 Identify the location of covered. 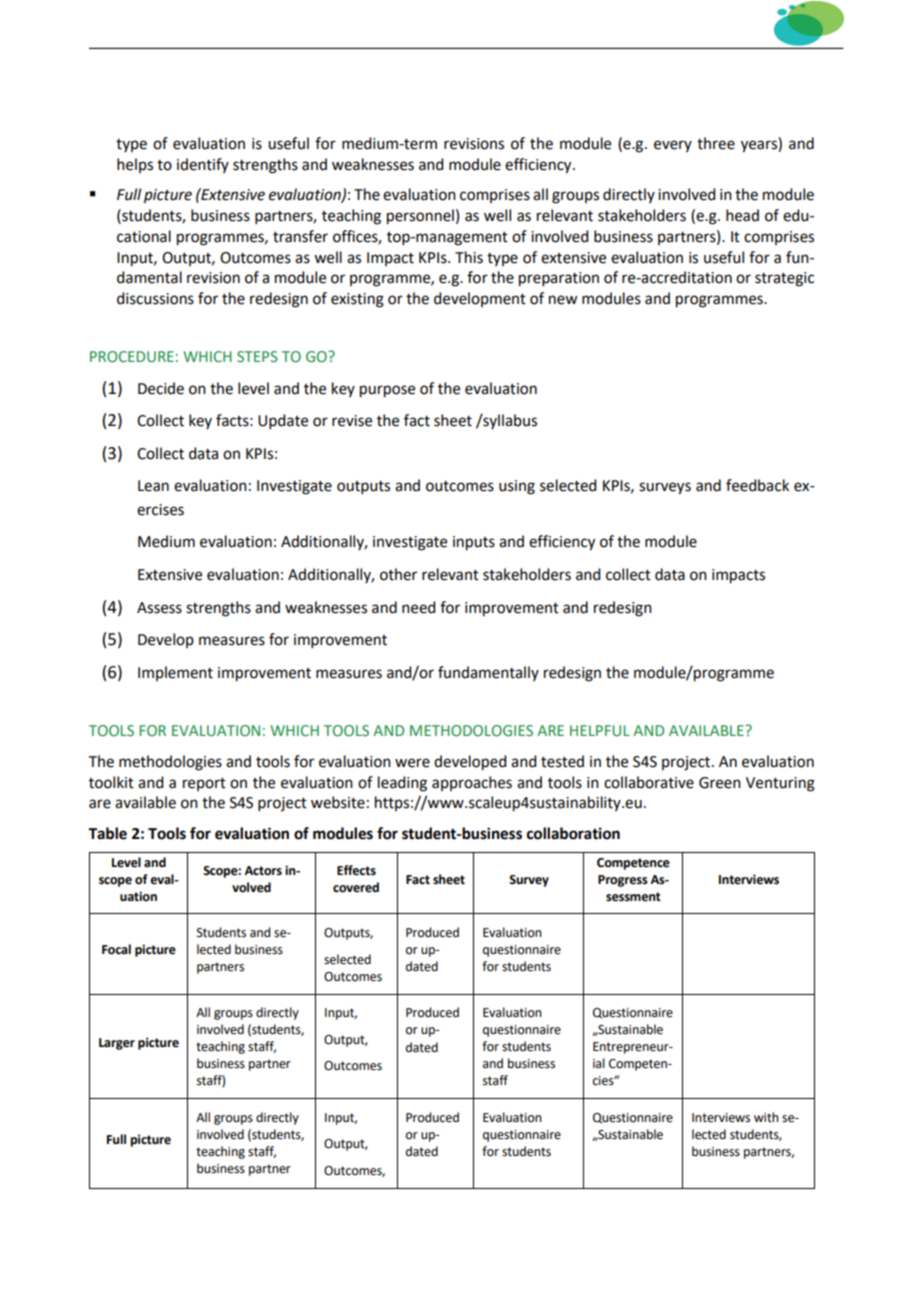
(356, 887).
